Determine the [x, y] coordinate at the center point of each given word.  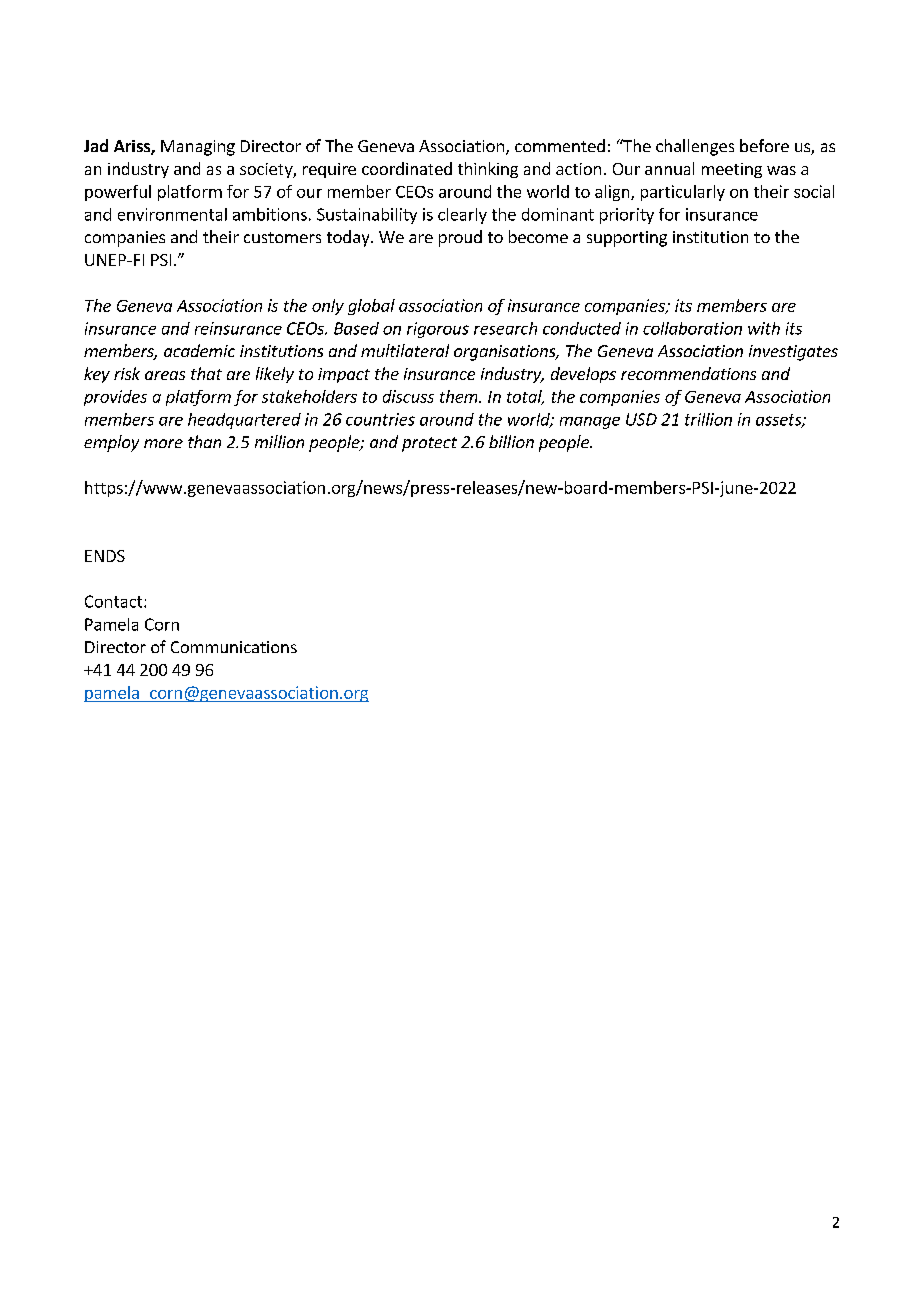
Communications [234, 647]
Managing [198, 148]
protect [429, 444]
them [460, 396]
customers [282, 237]
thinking [488, 170]
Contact [115, 601]
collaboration [692, 328]
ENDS [105, 556]
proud [460, 238]
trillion [708, 419]
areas [165, 375]
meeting [732, 170]
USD [641, 419]
